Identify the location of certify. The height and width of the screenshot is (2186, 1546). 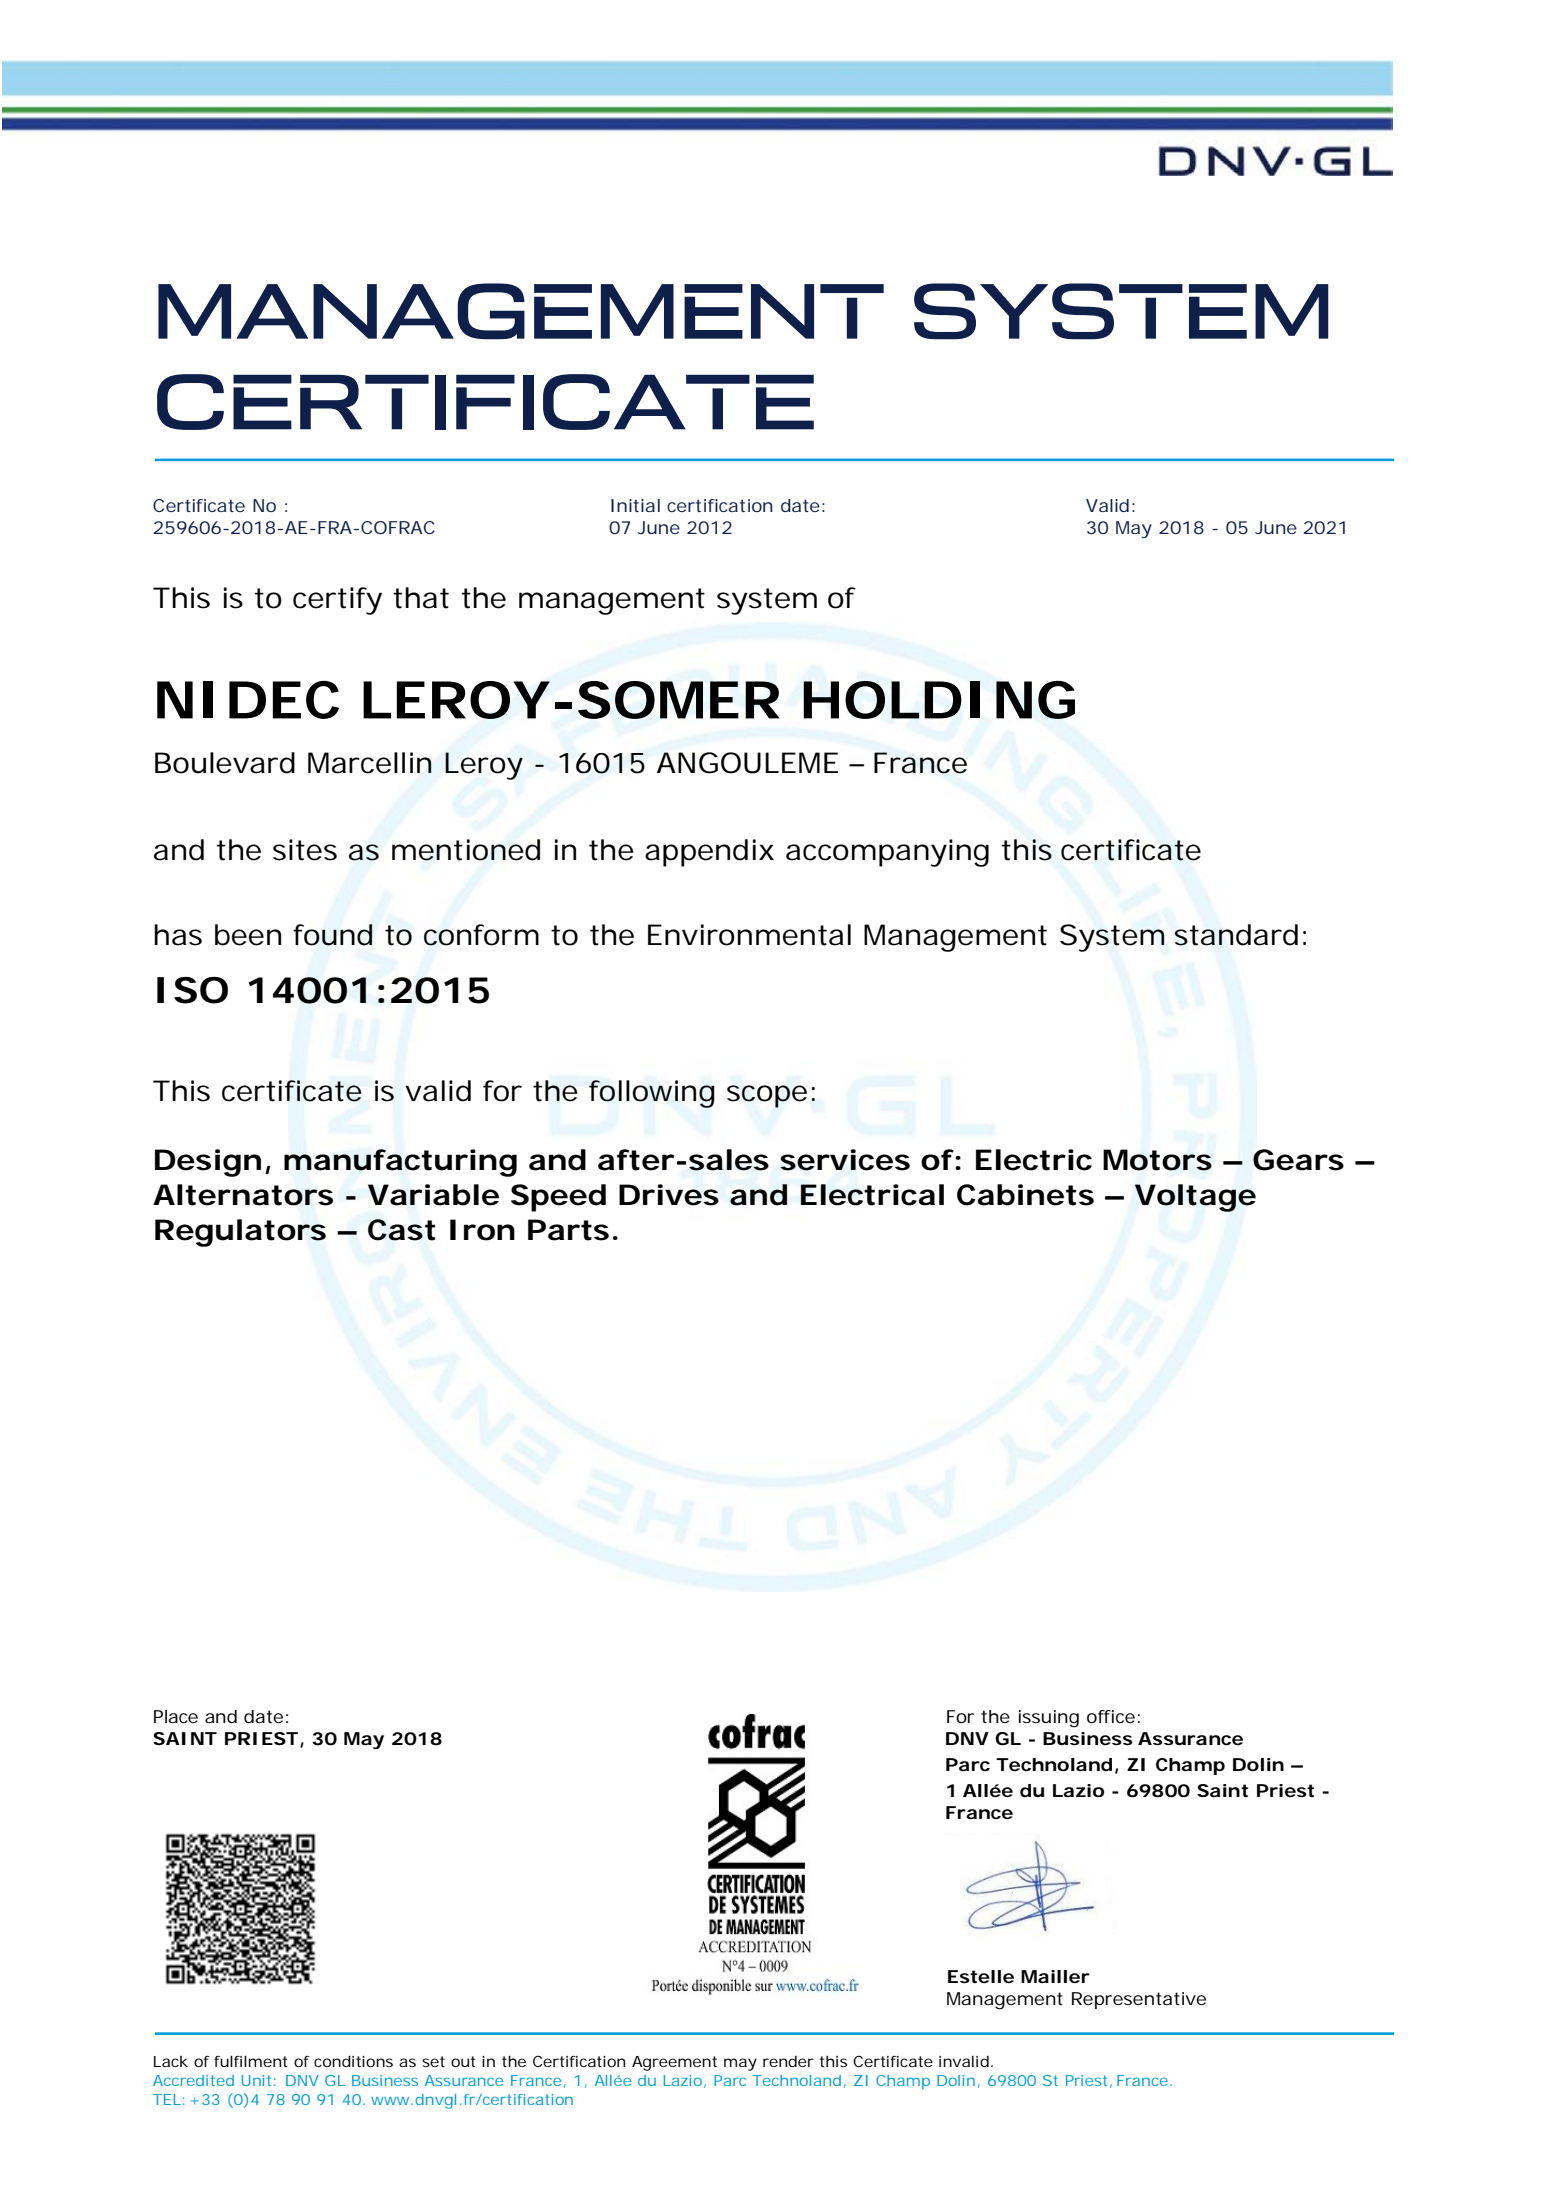
(337, 601).
